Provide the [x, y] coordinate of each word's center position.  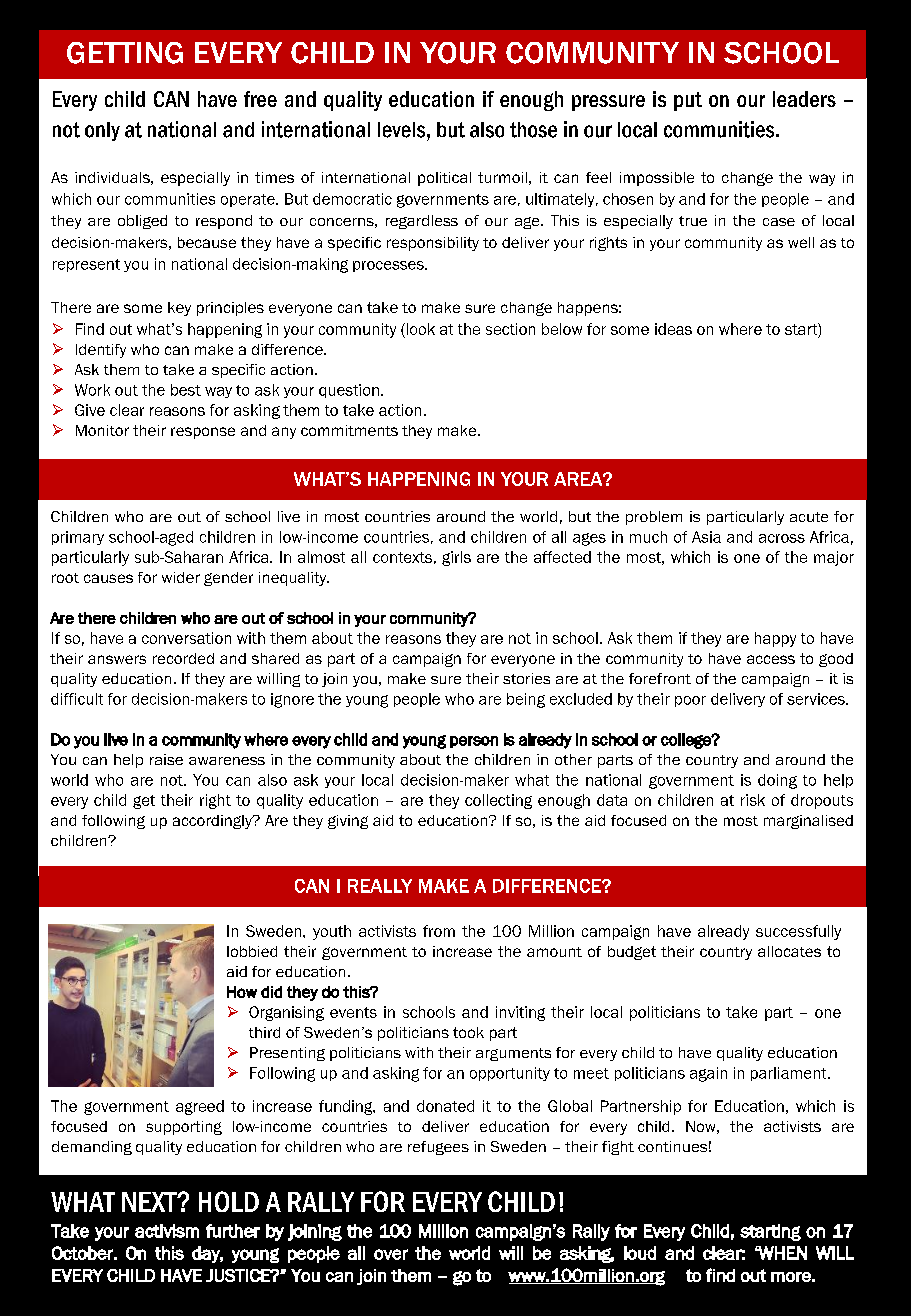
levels [403, 130]
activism [167, 1231]
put [688, 101]
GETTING [125, 53]
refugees [438, 1148]
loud [640, 1253]
